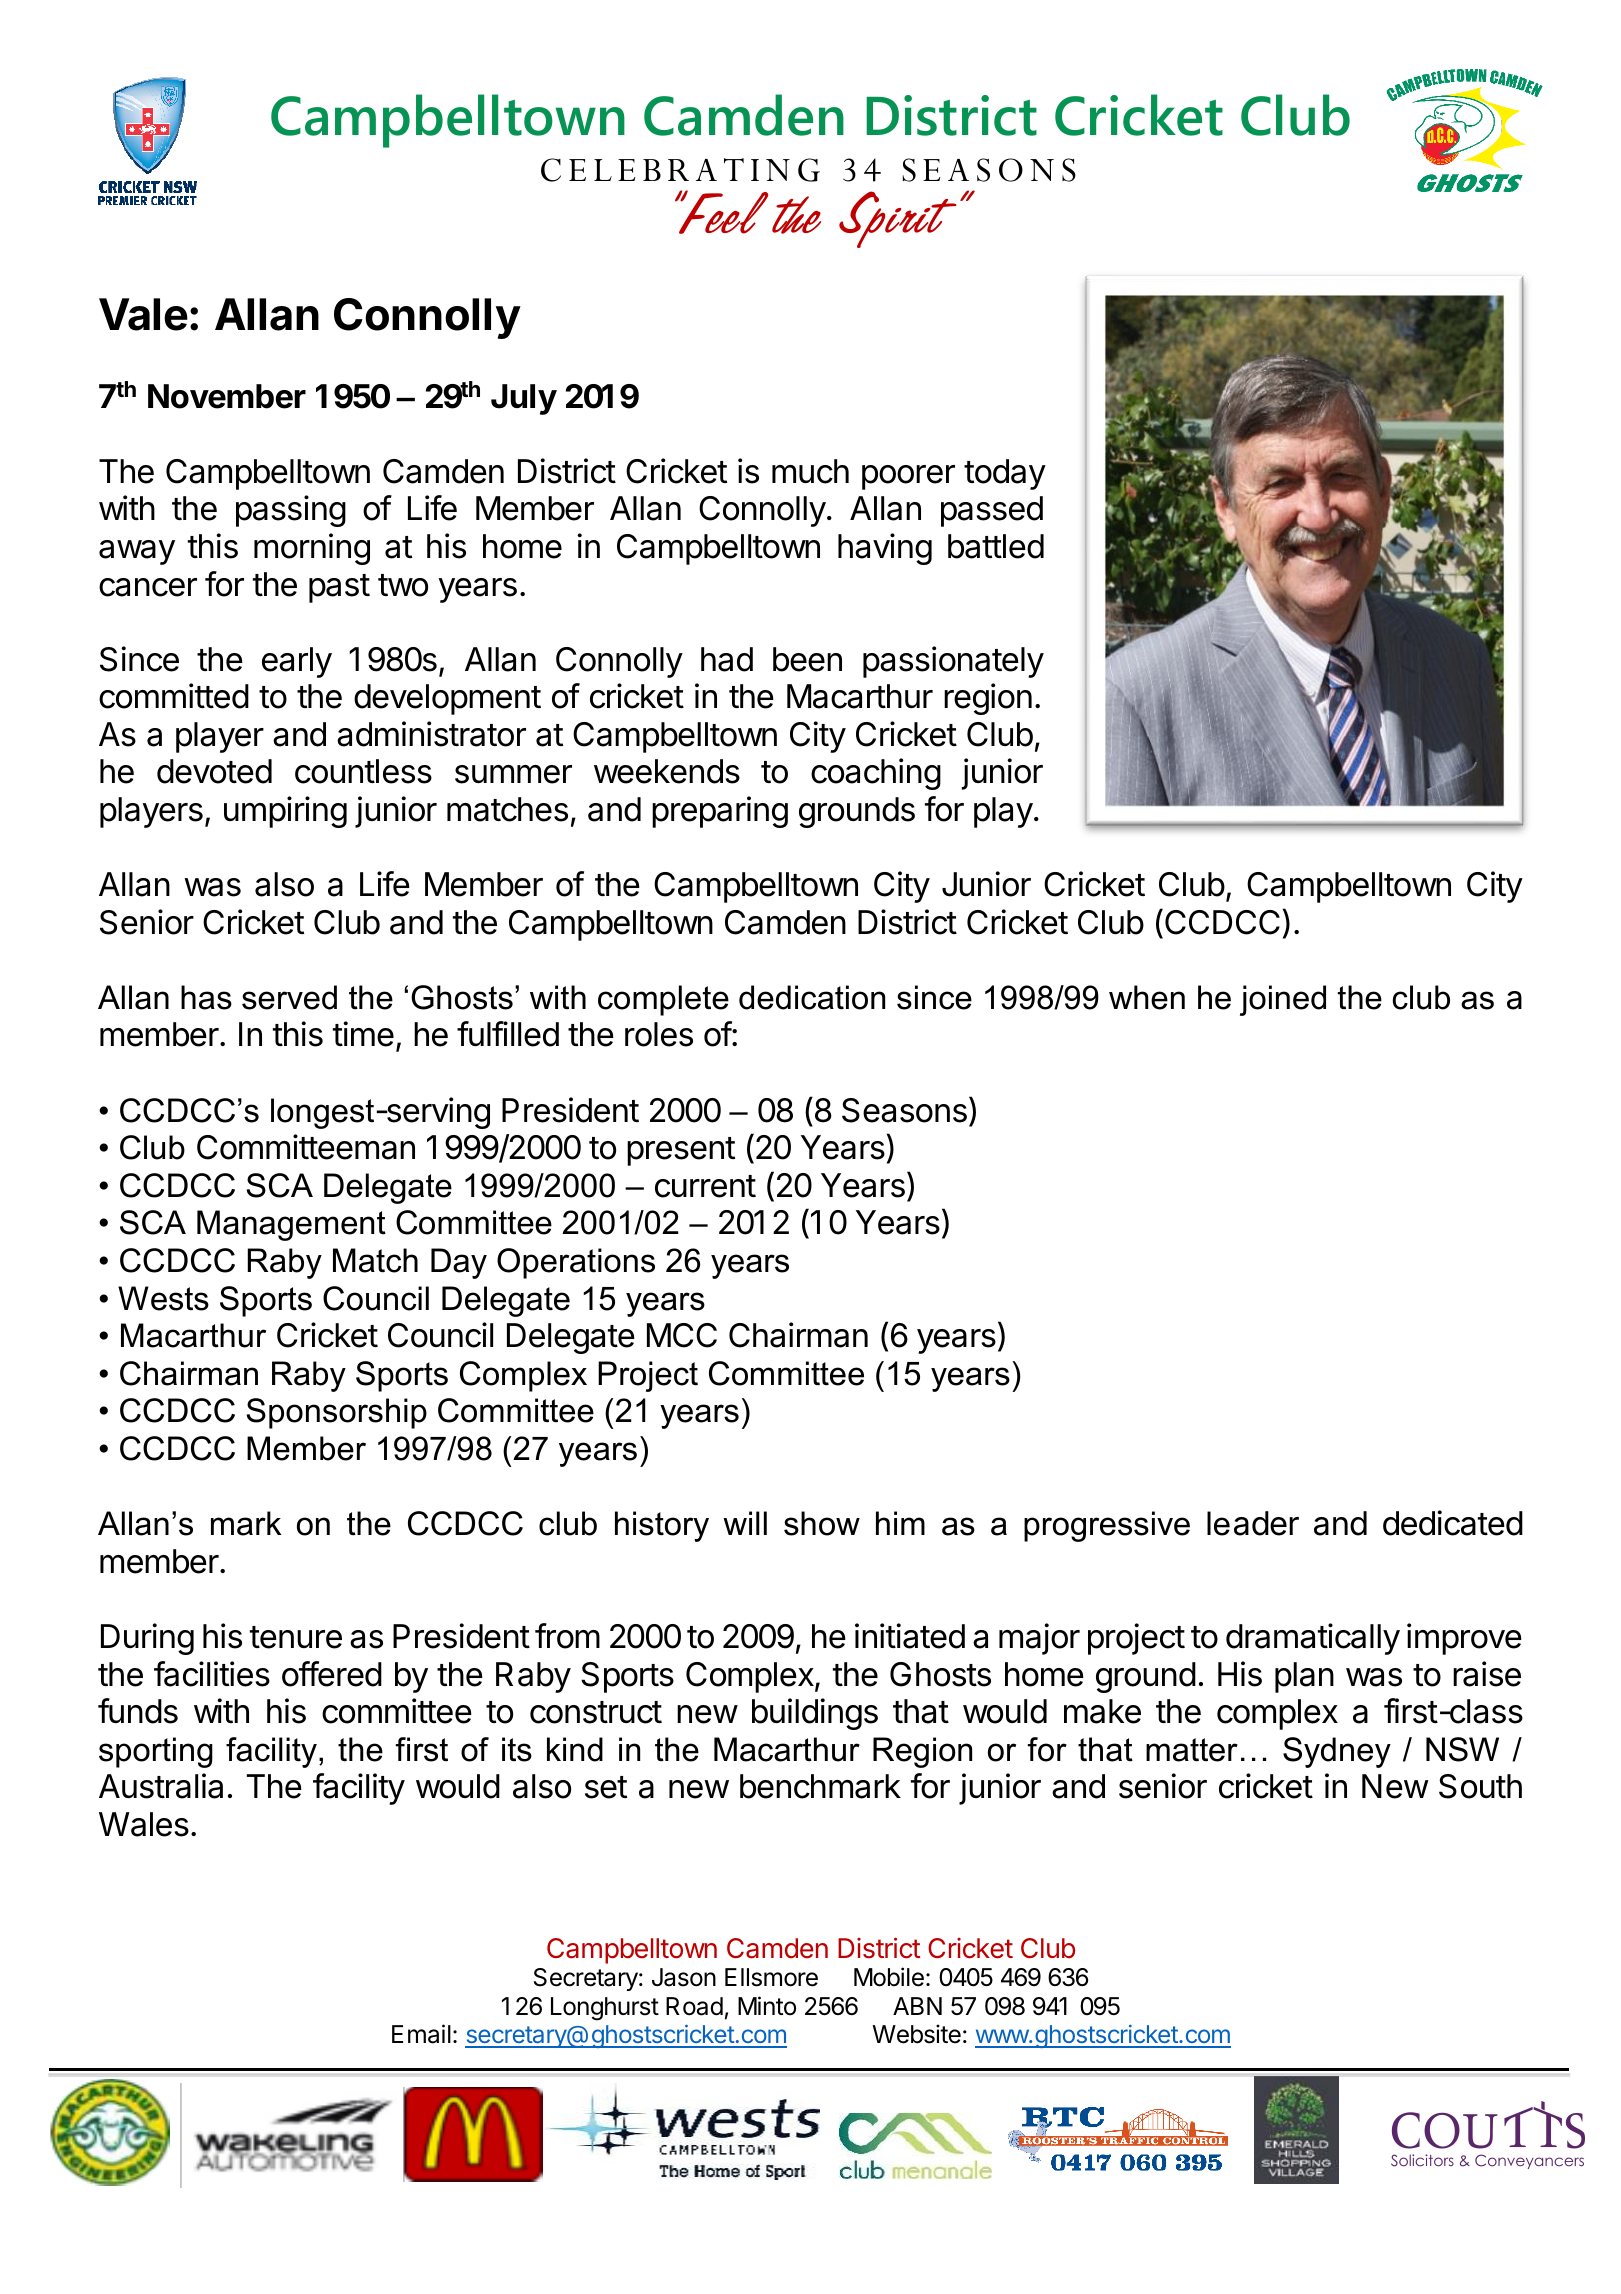 Image resolution: width=1621 pixels, height=2294 pixels. What do you see at coordinates (889, 1977) in the screenshot?
I see `Mobile` at bounding box center [889, 1977].
